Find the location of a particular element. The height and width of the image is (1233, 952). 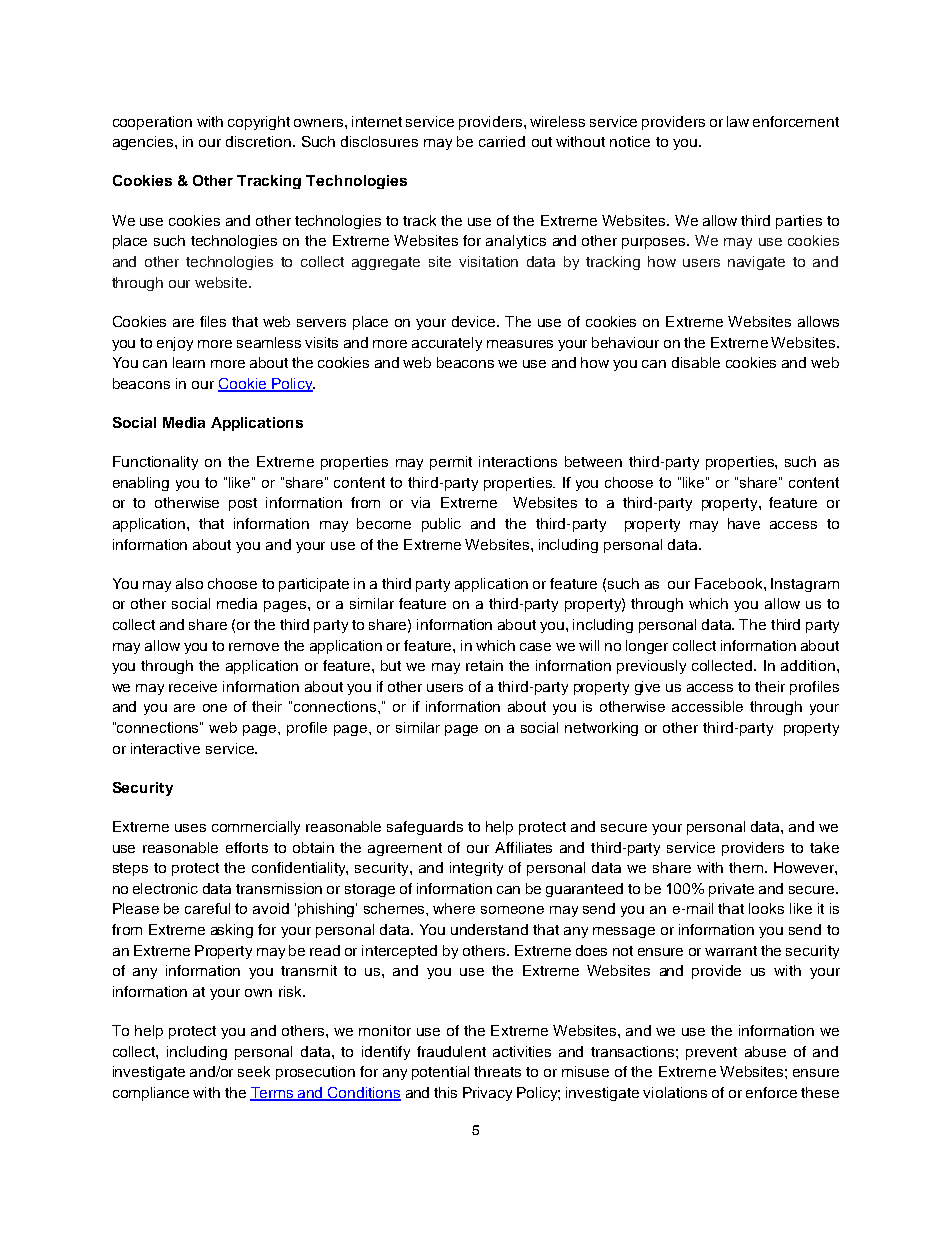

seek is located at coordinates (254, 1071).
